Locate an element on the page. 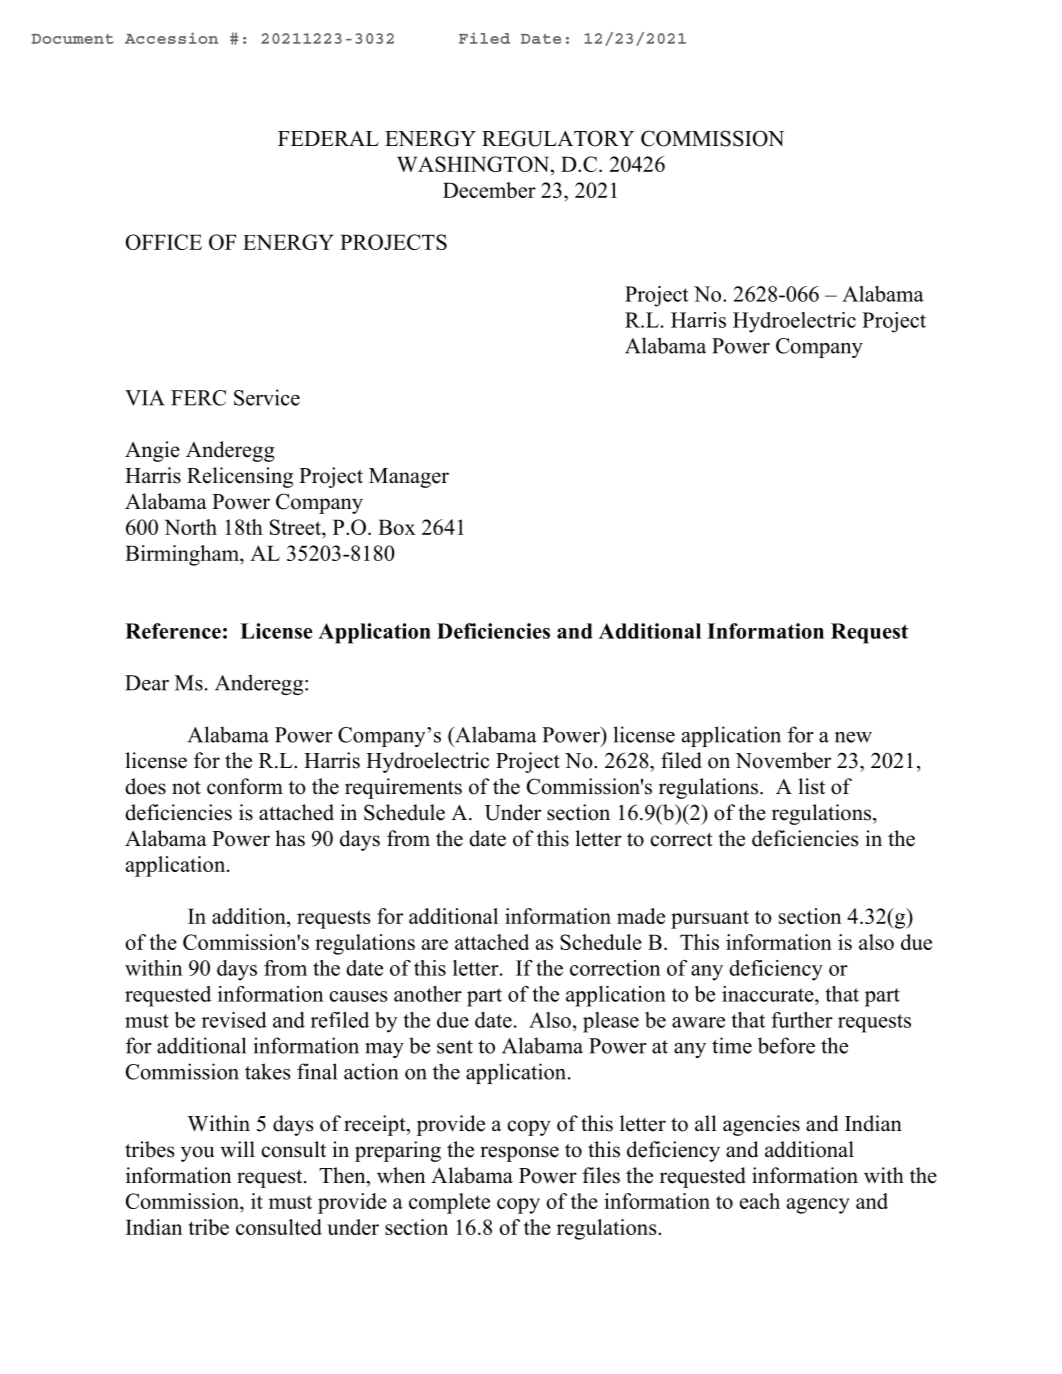 Image resolution: width=1062 pixels, height=1374 pixels. does is located at coordinates (145, 786).
